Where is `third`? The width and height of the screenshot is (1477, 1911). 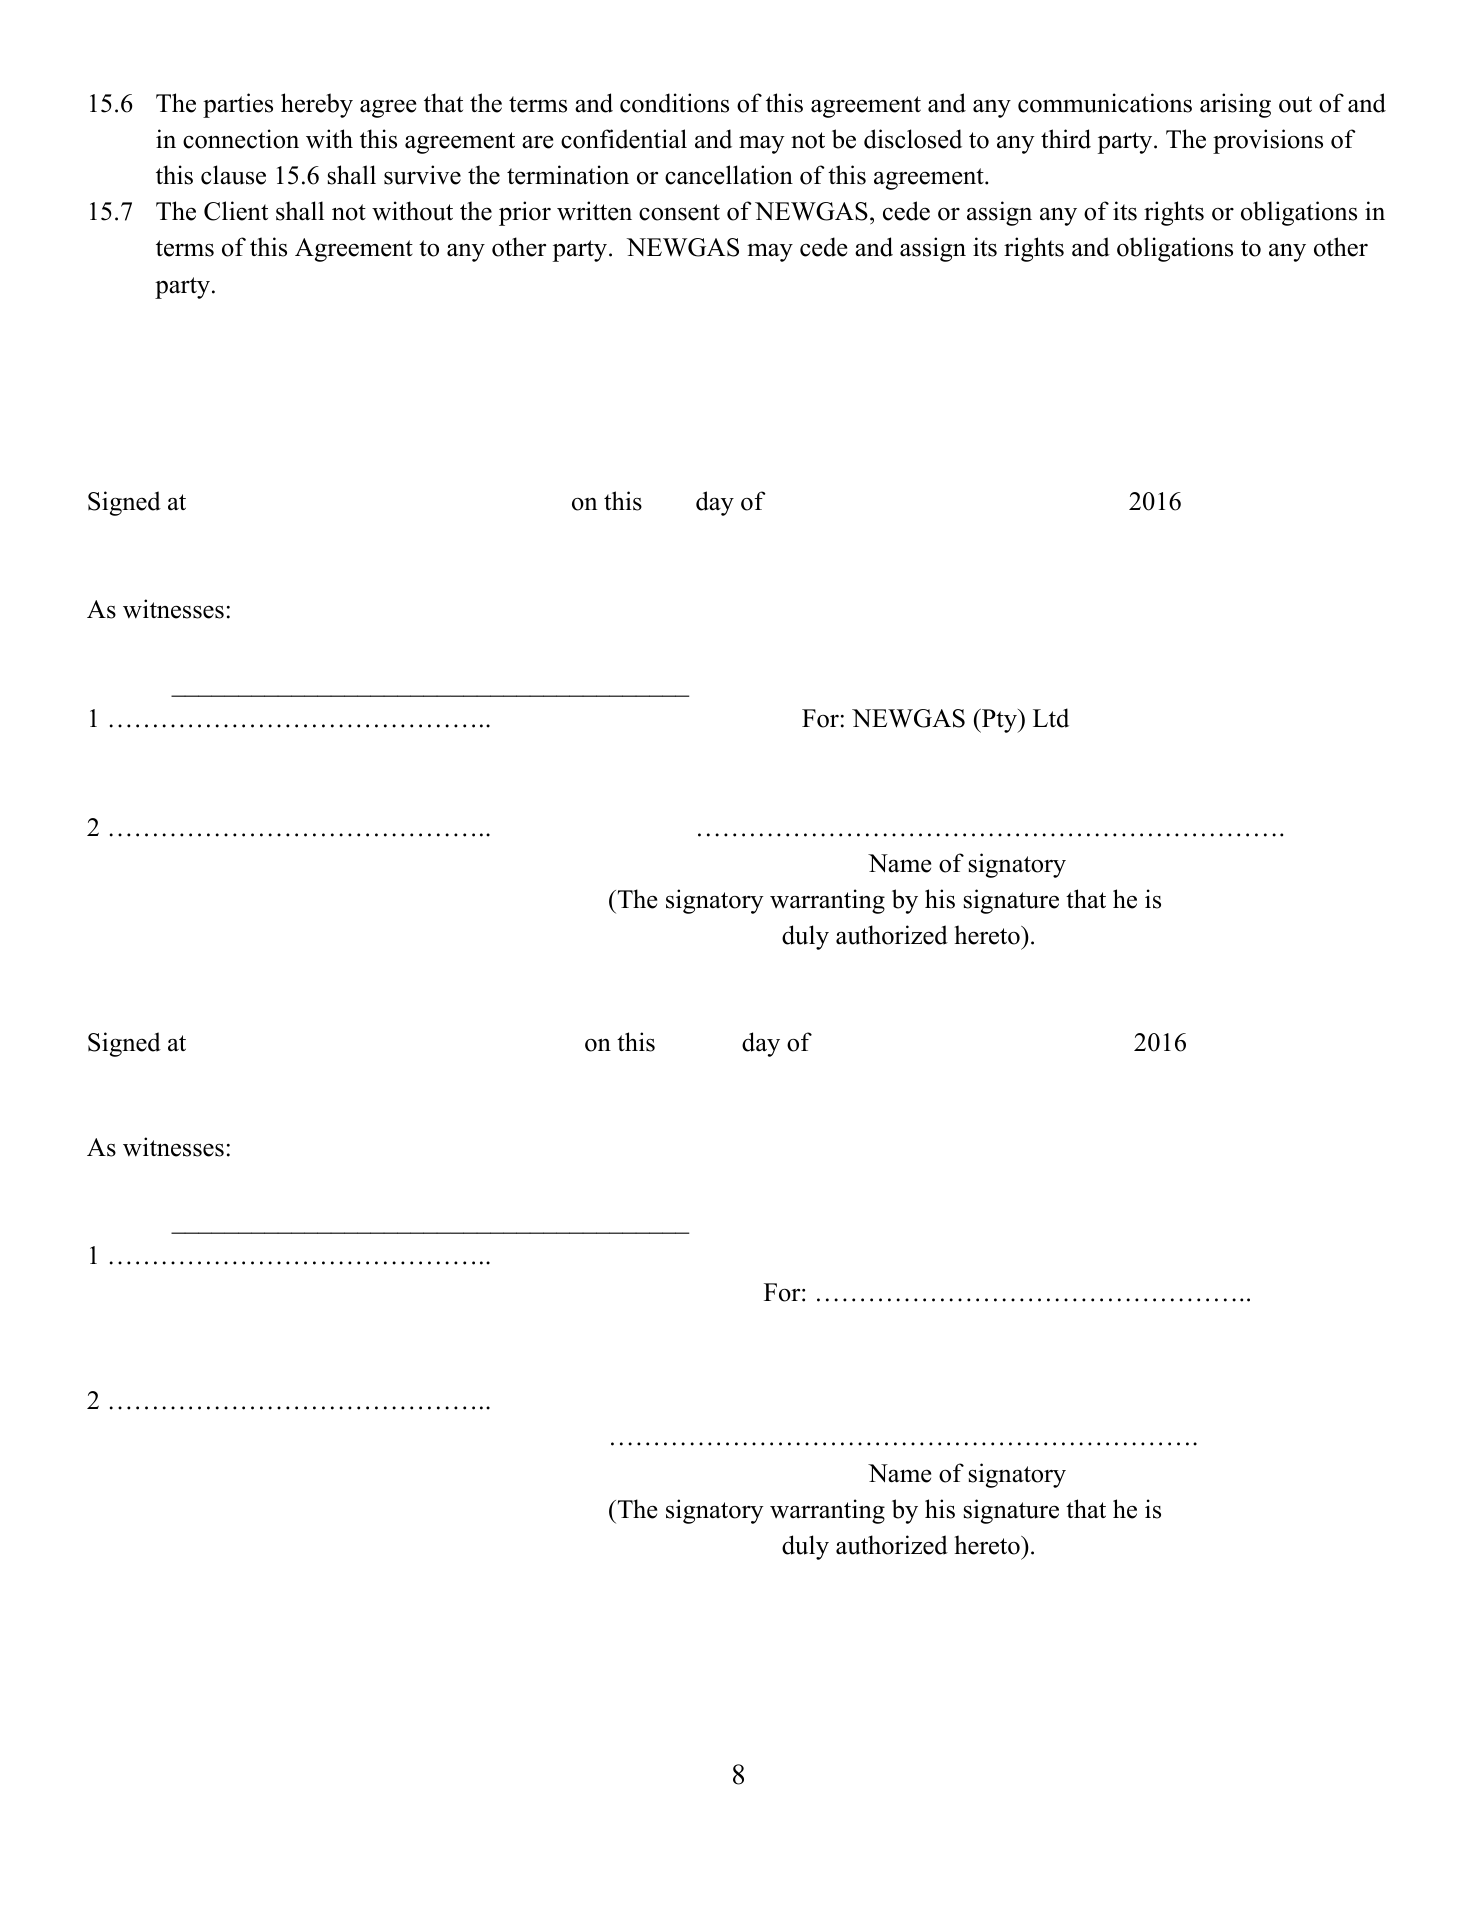 third is located at coordinates (1066, 139).
